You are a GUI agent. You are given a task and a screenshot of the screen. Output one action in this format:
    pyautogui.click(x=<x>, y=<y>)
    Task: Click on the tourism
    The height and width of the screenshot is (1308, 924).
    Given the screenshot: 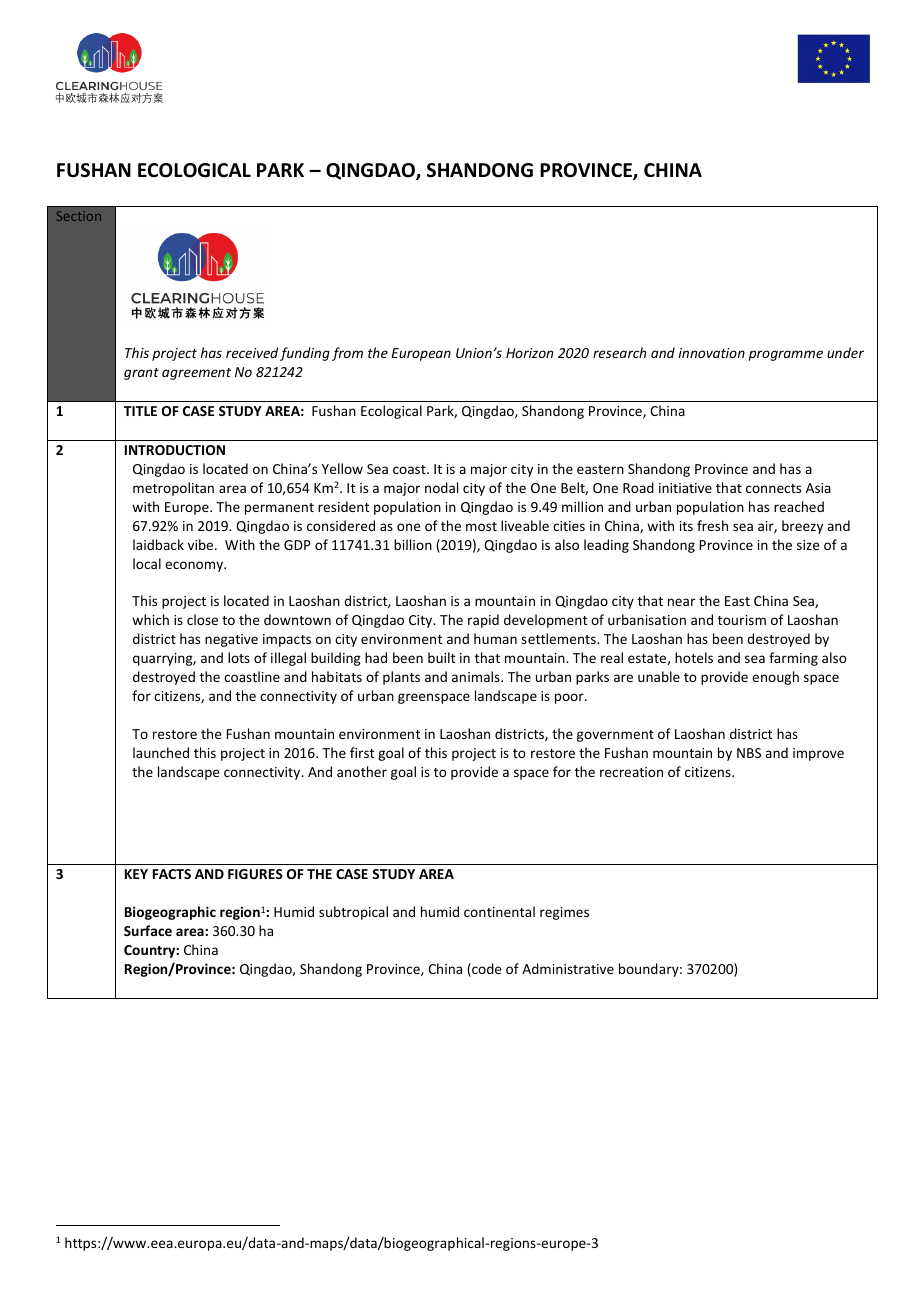 What is the action you would take?
    pyautogui.click(x=742, y=620)
